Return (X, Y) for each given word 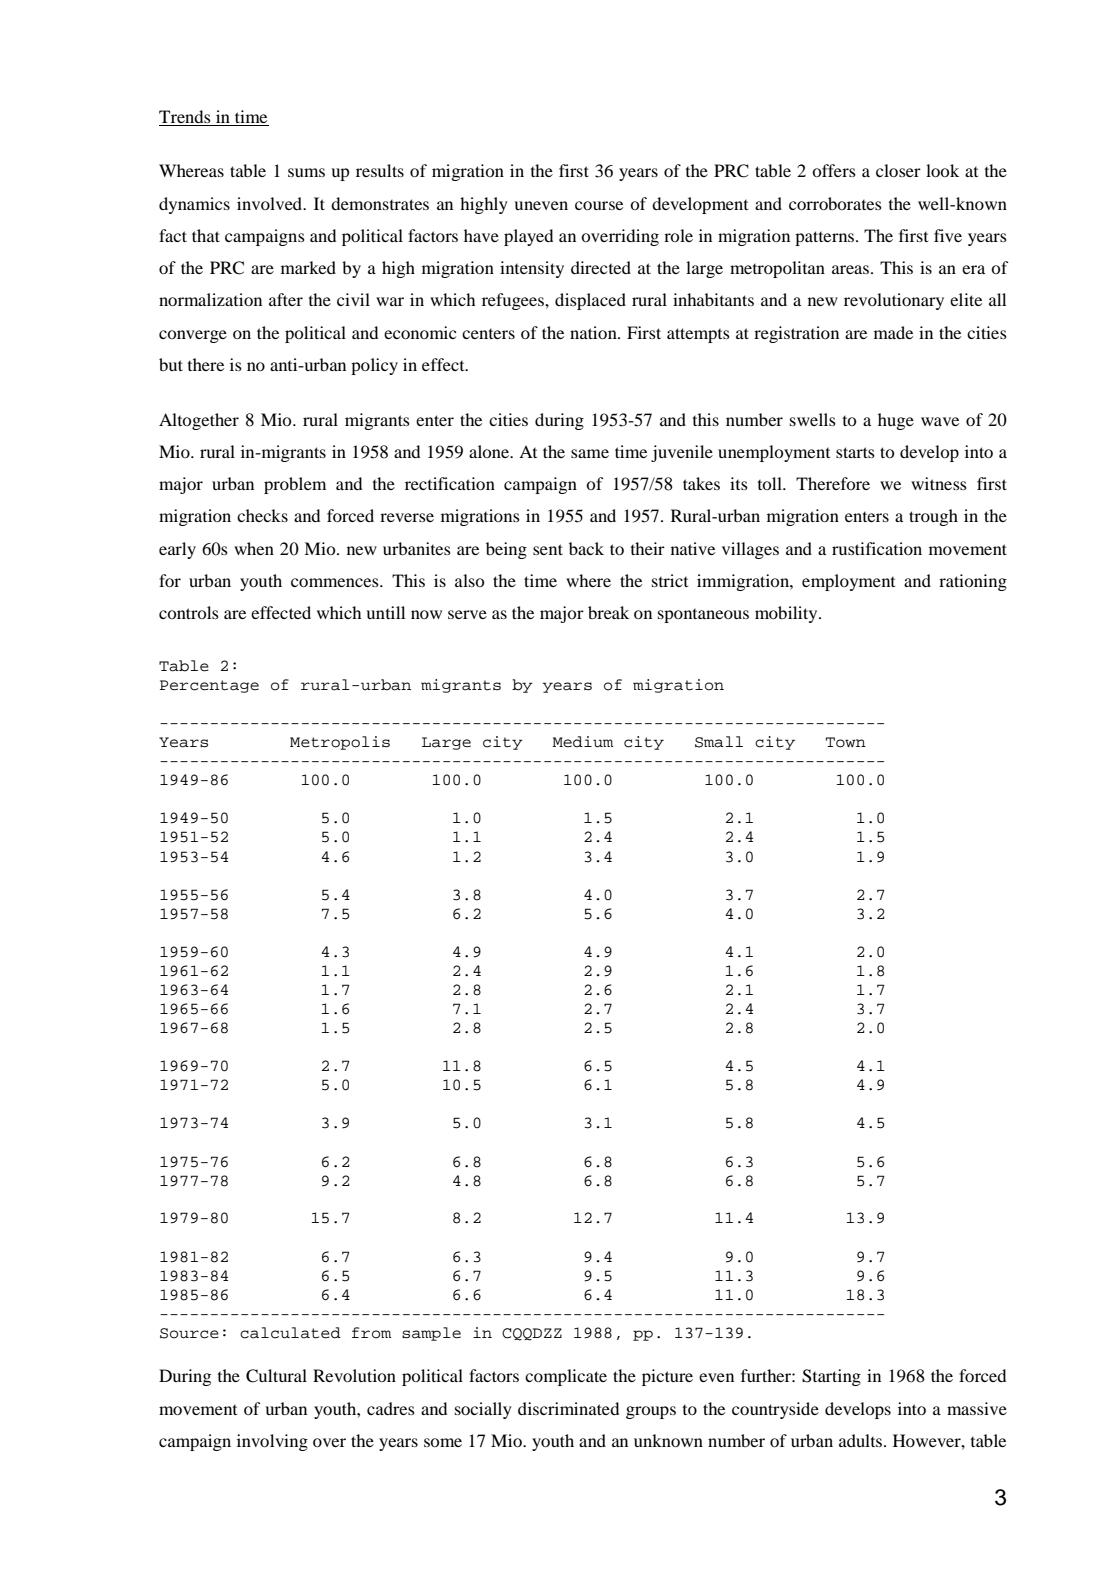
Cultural (276, 1376)
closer (898, 170)
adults (862, 1440)
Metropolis (340, 743)
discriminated (568, 1408)
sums (306, 172)
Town (846, 742)
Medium (583, 742)
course (599, 205)
